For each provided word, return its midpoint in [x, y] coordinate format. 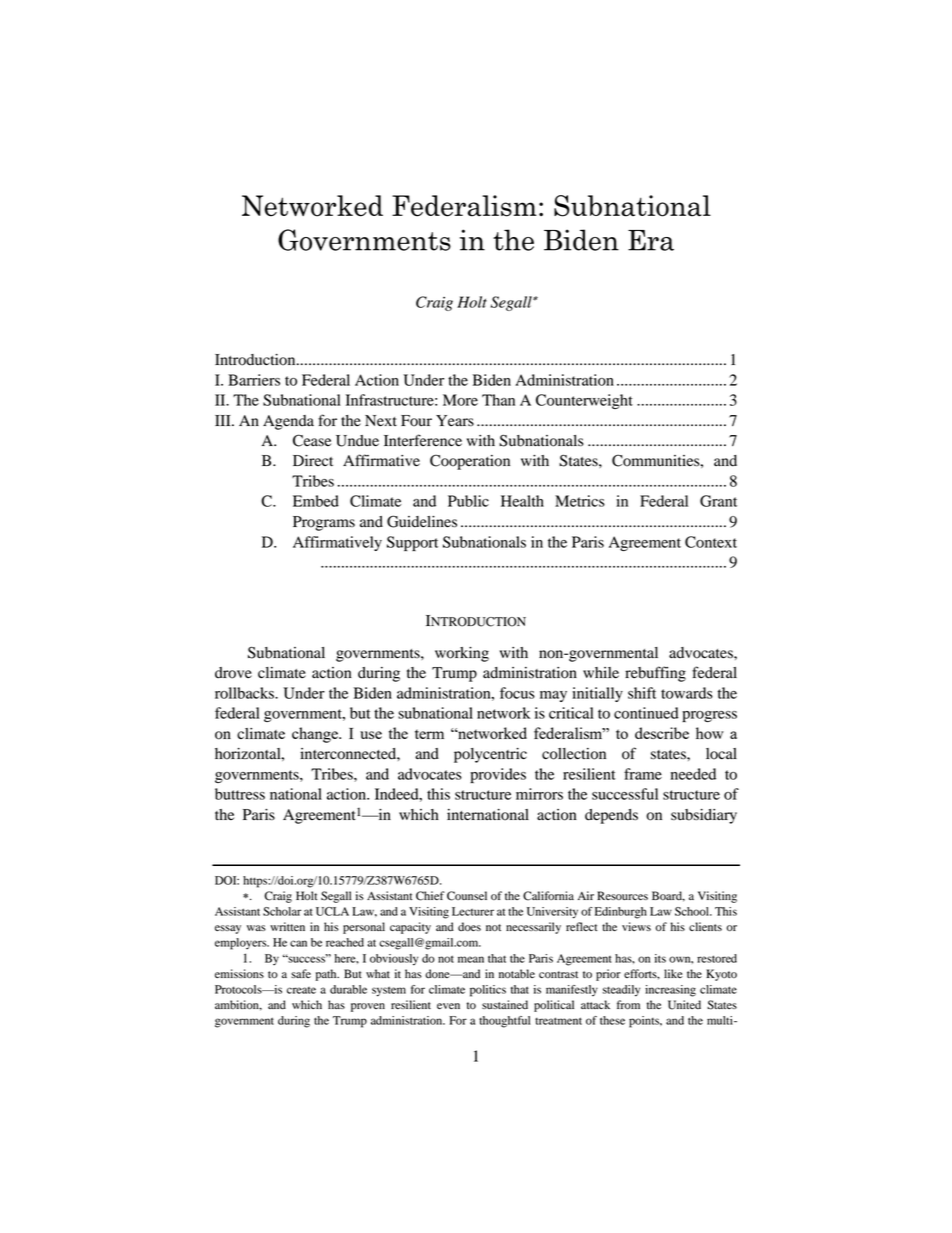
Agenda [288, 422]
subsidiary [704, 816]
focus [517, 693]
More [460, 400]
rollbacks [245, 693]
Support [412, 543]
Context [711, 542]
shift [642, 693]
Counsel [467, 896]
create [301, 990]
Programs [324, 523]
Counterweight [584, 401]
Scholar [282, 911]
